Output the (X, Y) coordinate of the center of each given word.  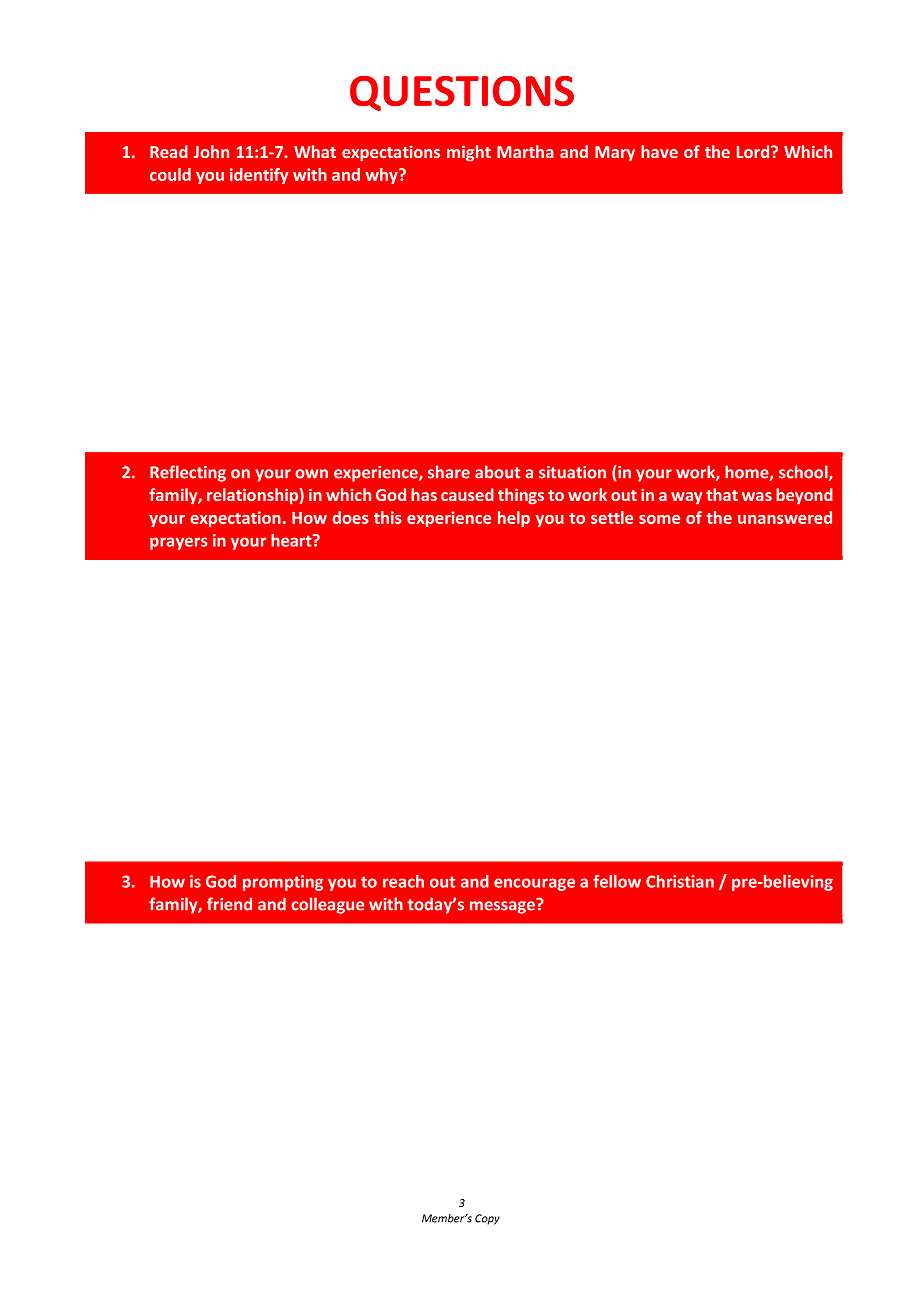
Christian (680, 881)
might (469, 153)
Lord (754, 151)
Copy (487, 1219)
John (211, 151)
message (503, 906)
